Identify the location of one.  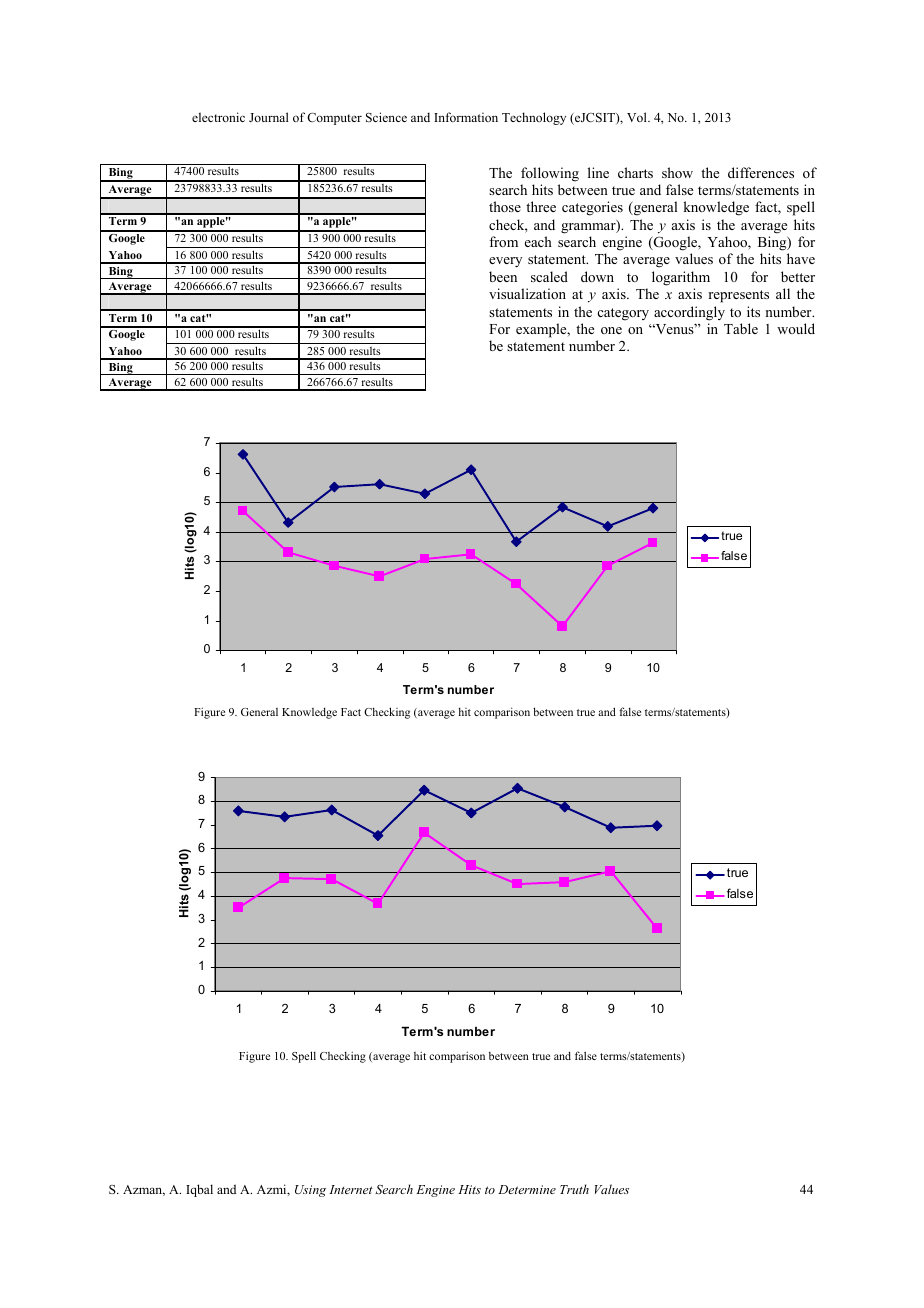
(611, 330).
